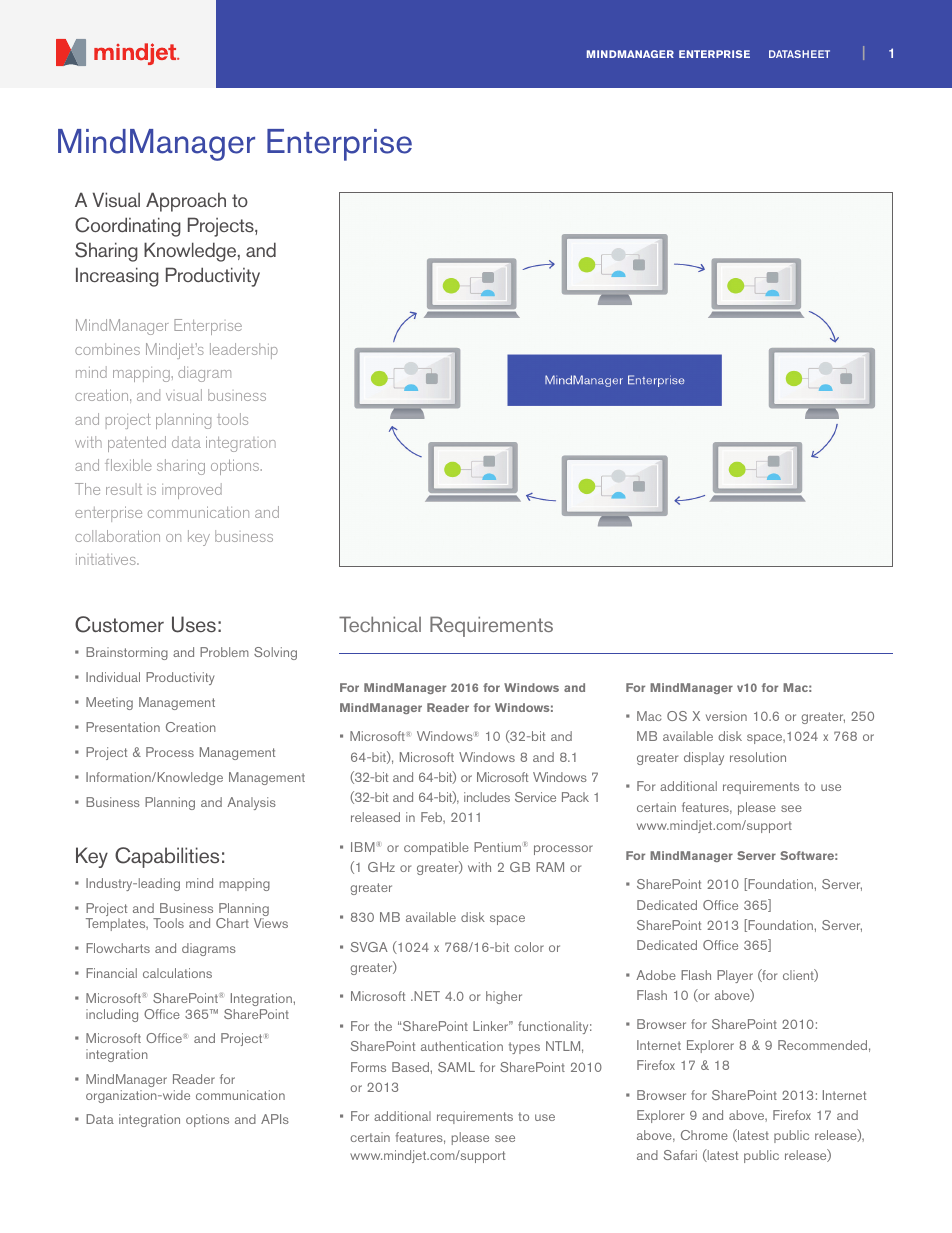 This page has width=952, height=1233. I want to click on Technical, so click(380, 624).
